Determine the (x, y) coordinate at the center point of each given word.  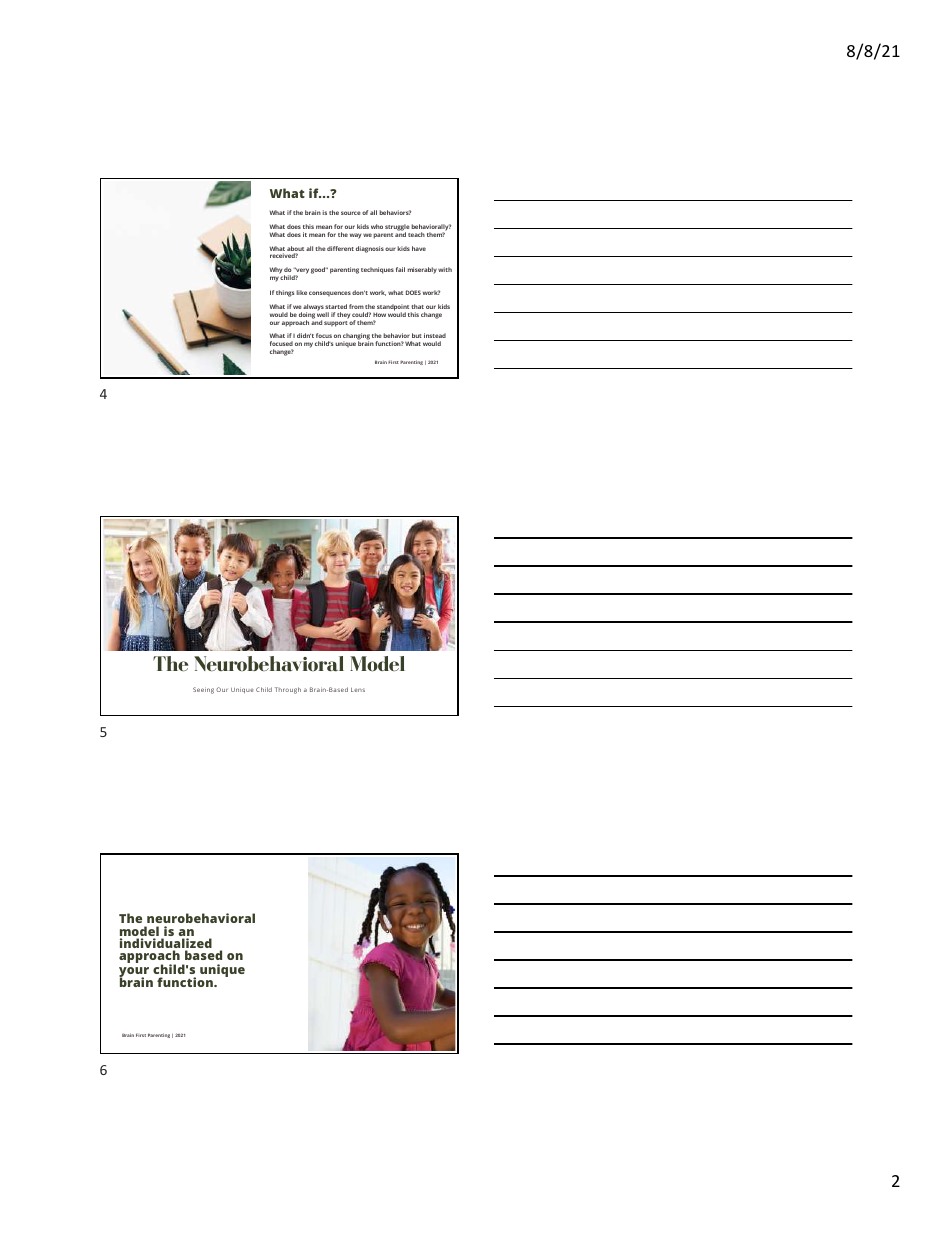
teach (416, 234)
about (295, 250)
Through (288, 690)
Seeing (203, 690)
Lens (358, 690)
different (340, 248)
